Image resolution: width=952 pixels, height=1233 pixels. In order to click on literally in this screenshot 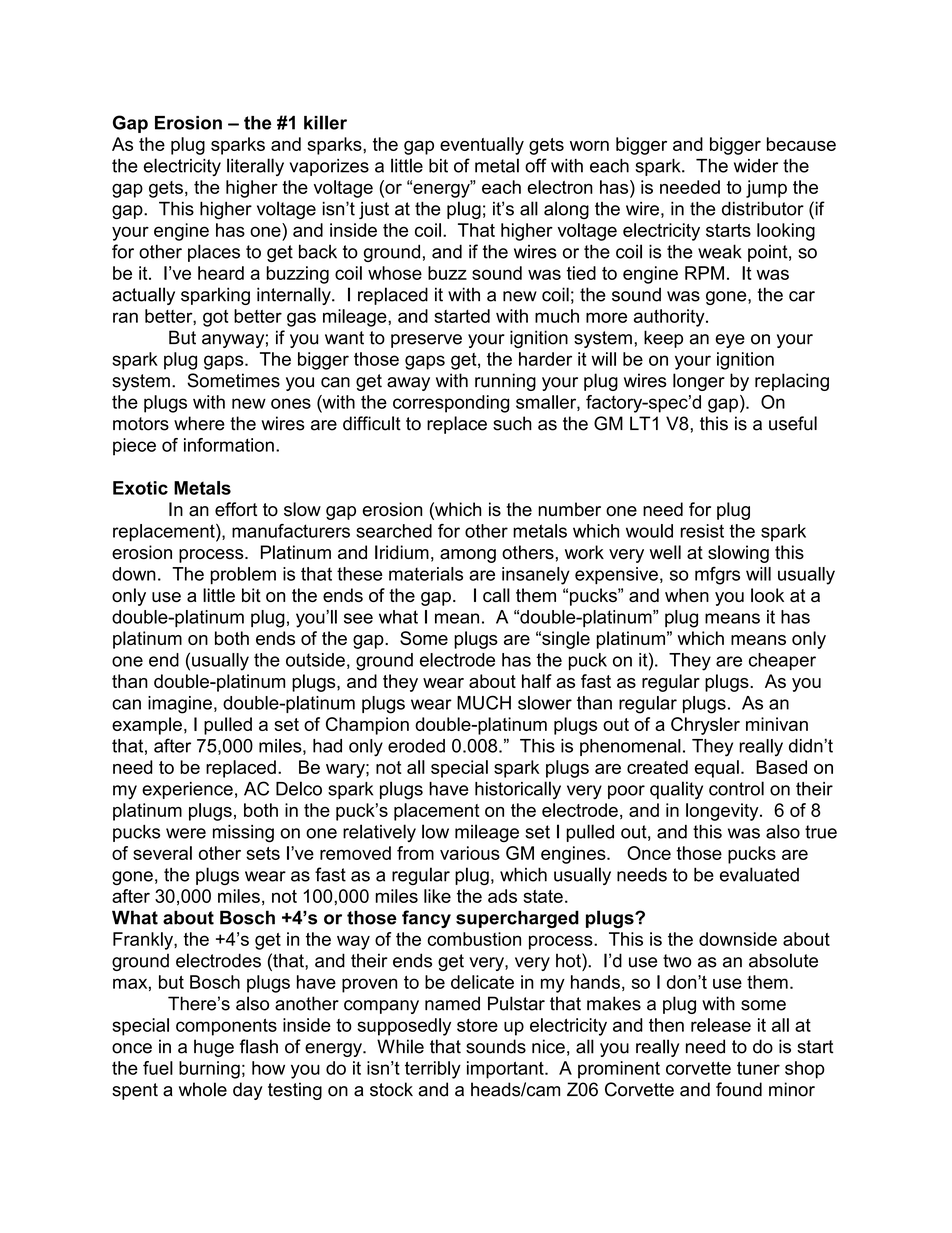, I will do `click(255, 167)`.
